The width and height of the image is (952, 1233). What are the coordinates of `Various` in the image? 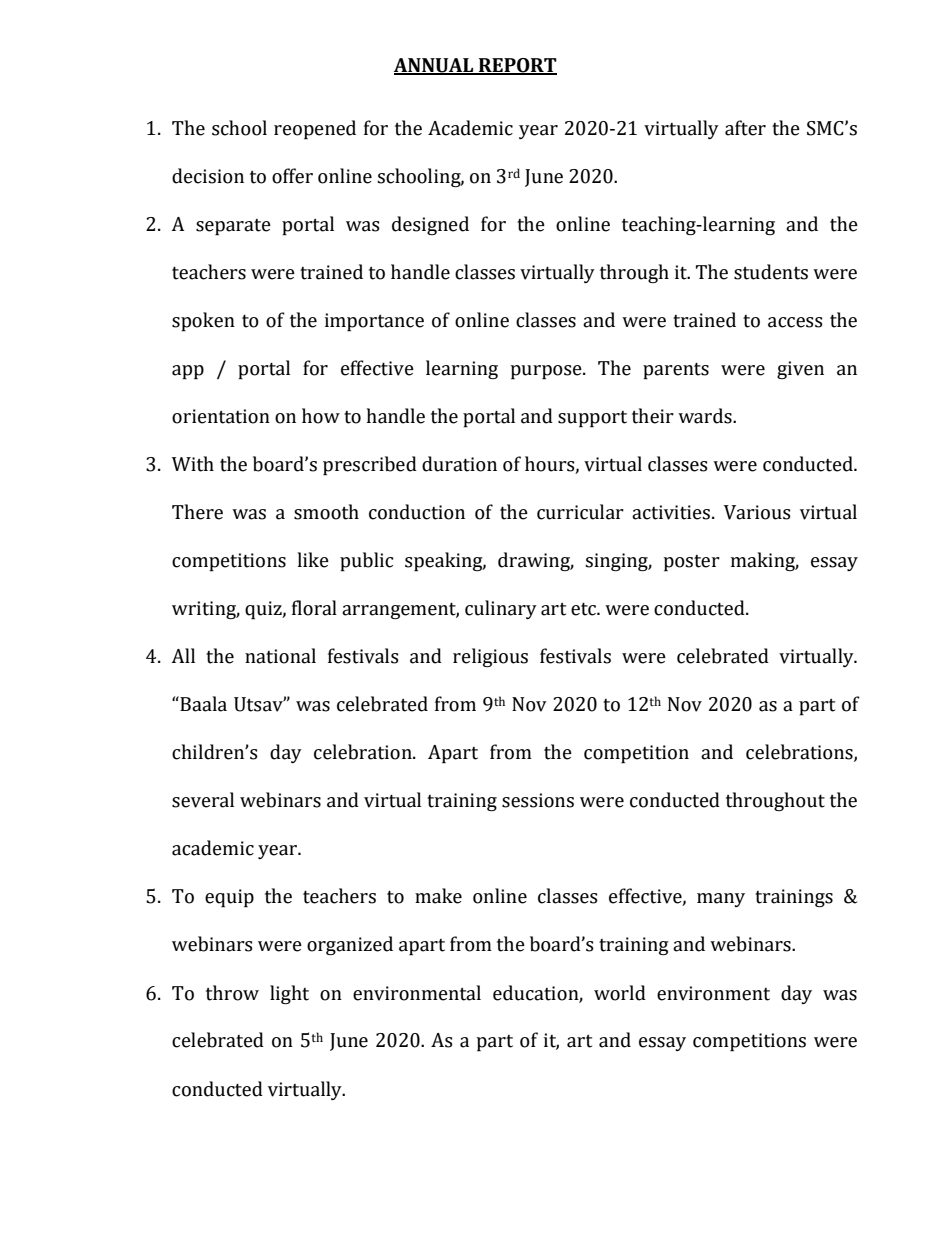 It's located at (757, 512).
